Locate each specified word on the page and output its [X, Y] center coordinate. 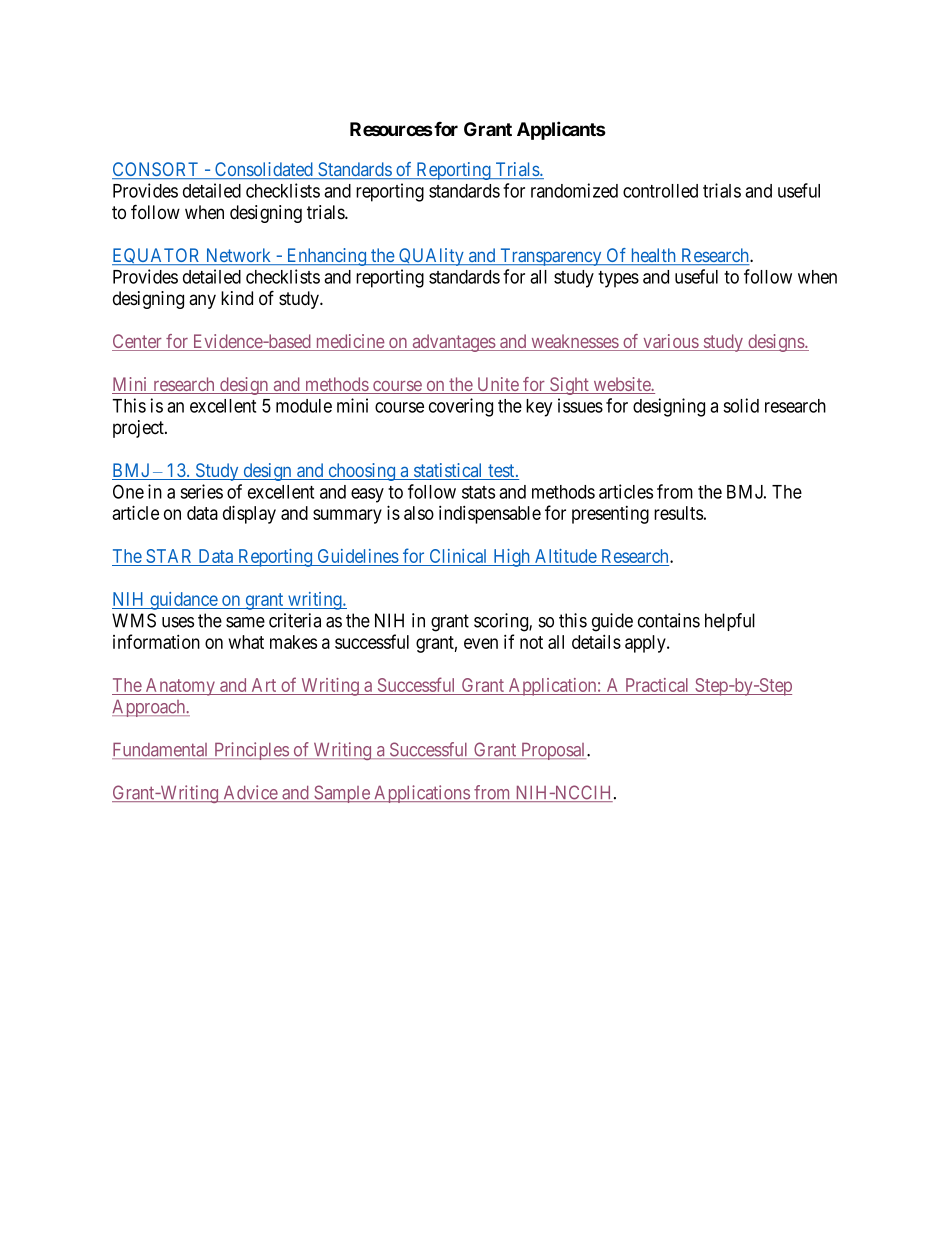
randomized [574, 190]
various [670, 342]
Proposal [553, 751]
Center [138, 342]
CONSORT [156, 170]
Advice [250, 793]
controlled [660, 191]
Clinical [458, 557]
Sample [342, 794]
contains [669, 620]
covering [461, 407]
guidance [183, 601]
